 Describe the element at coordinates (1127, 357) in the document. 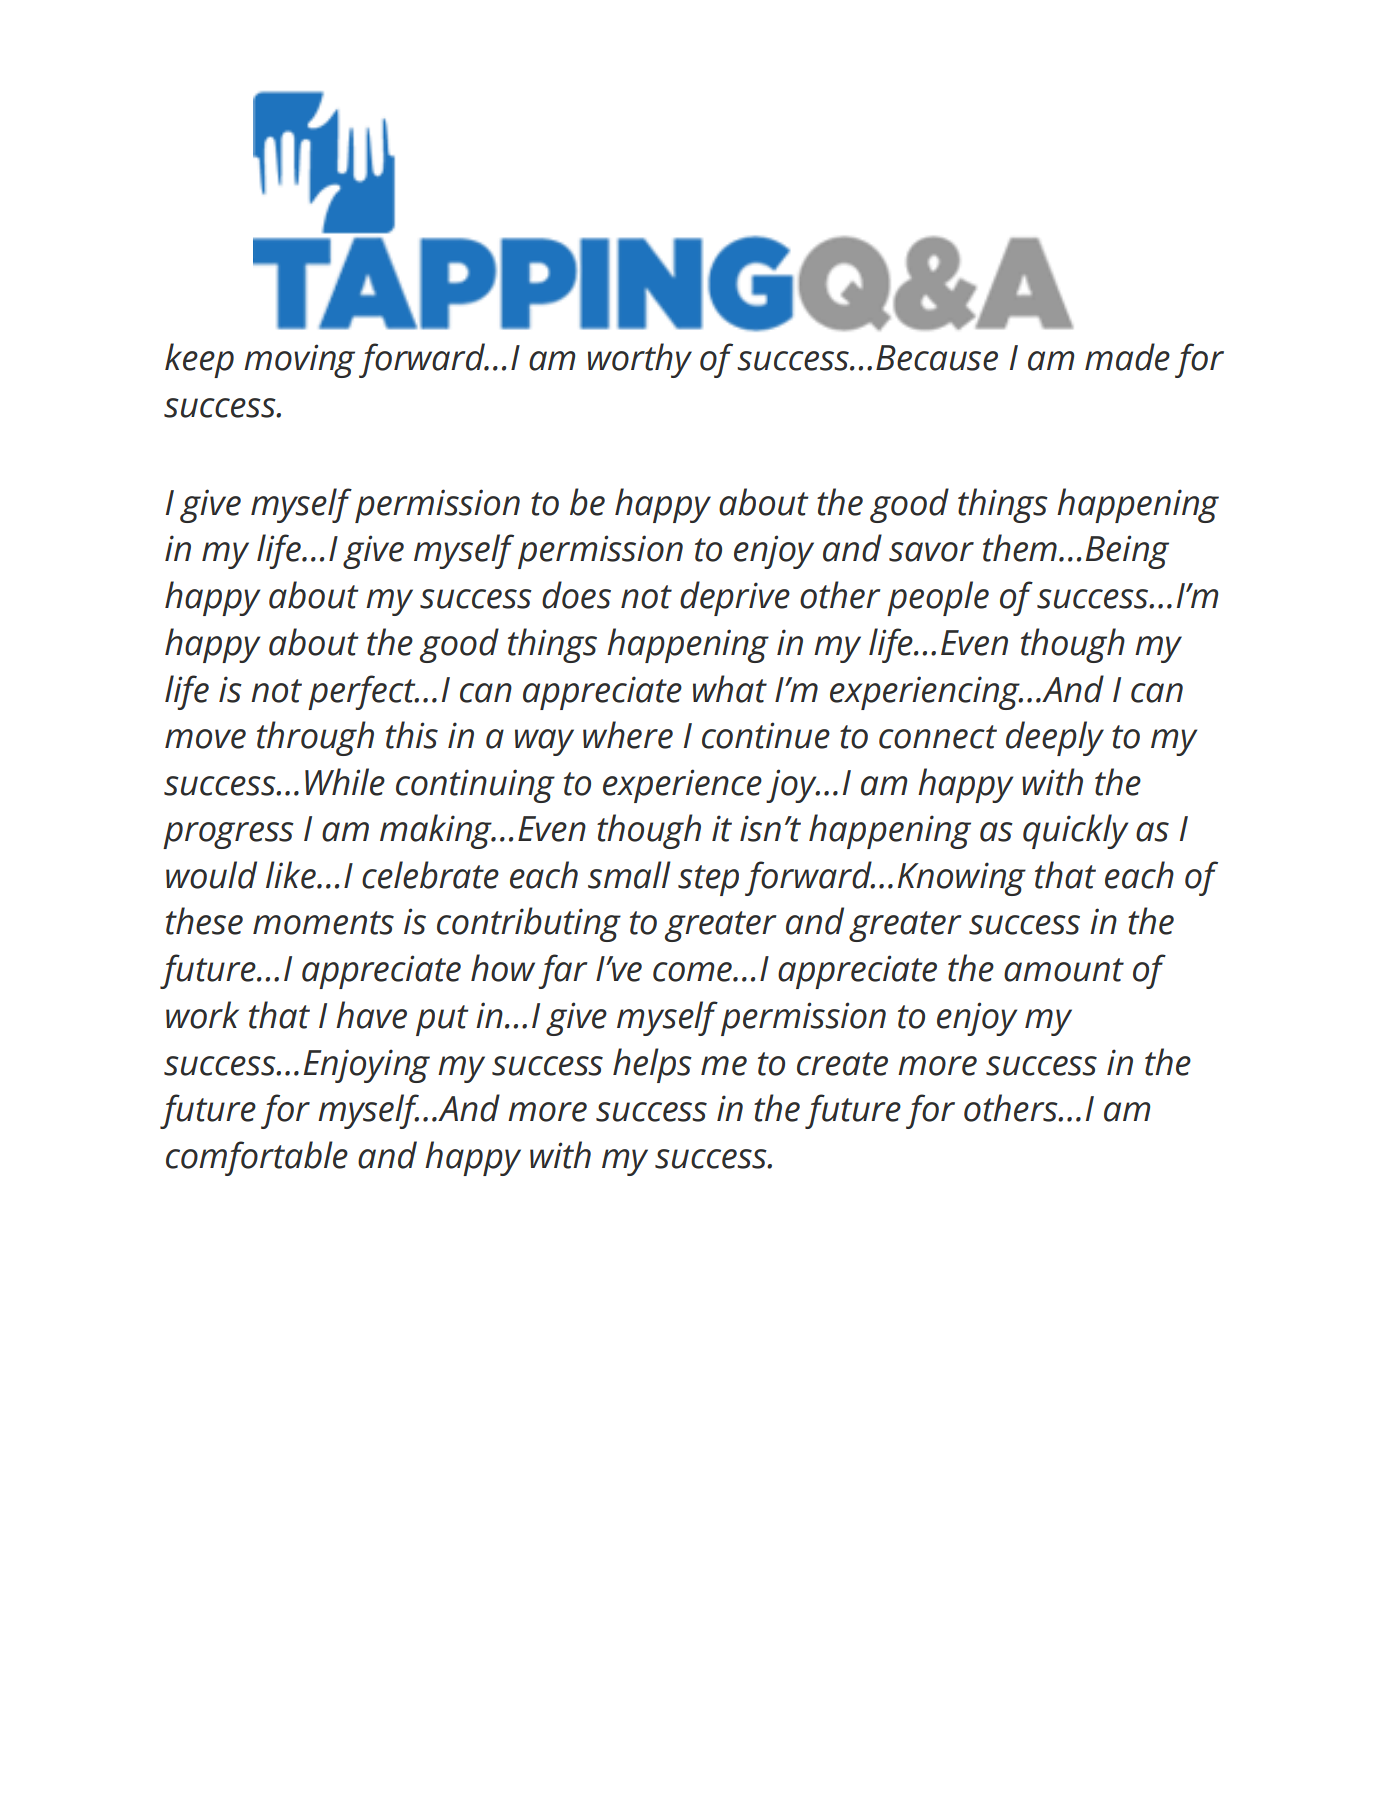

I see `made` at that location.
